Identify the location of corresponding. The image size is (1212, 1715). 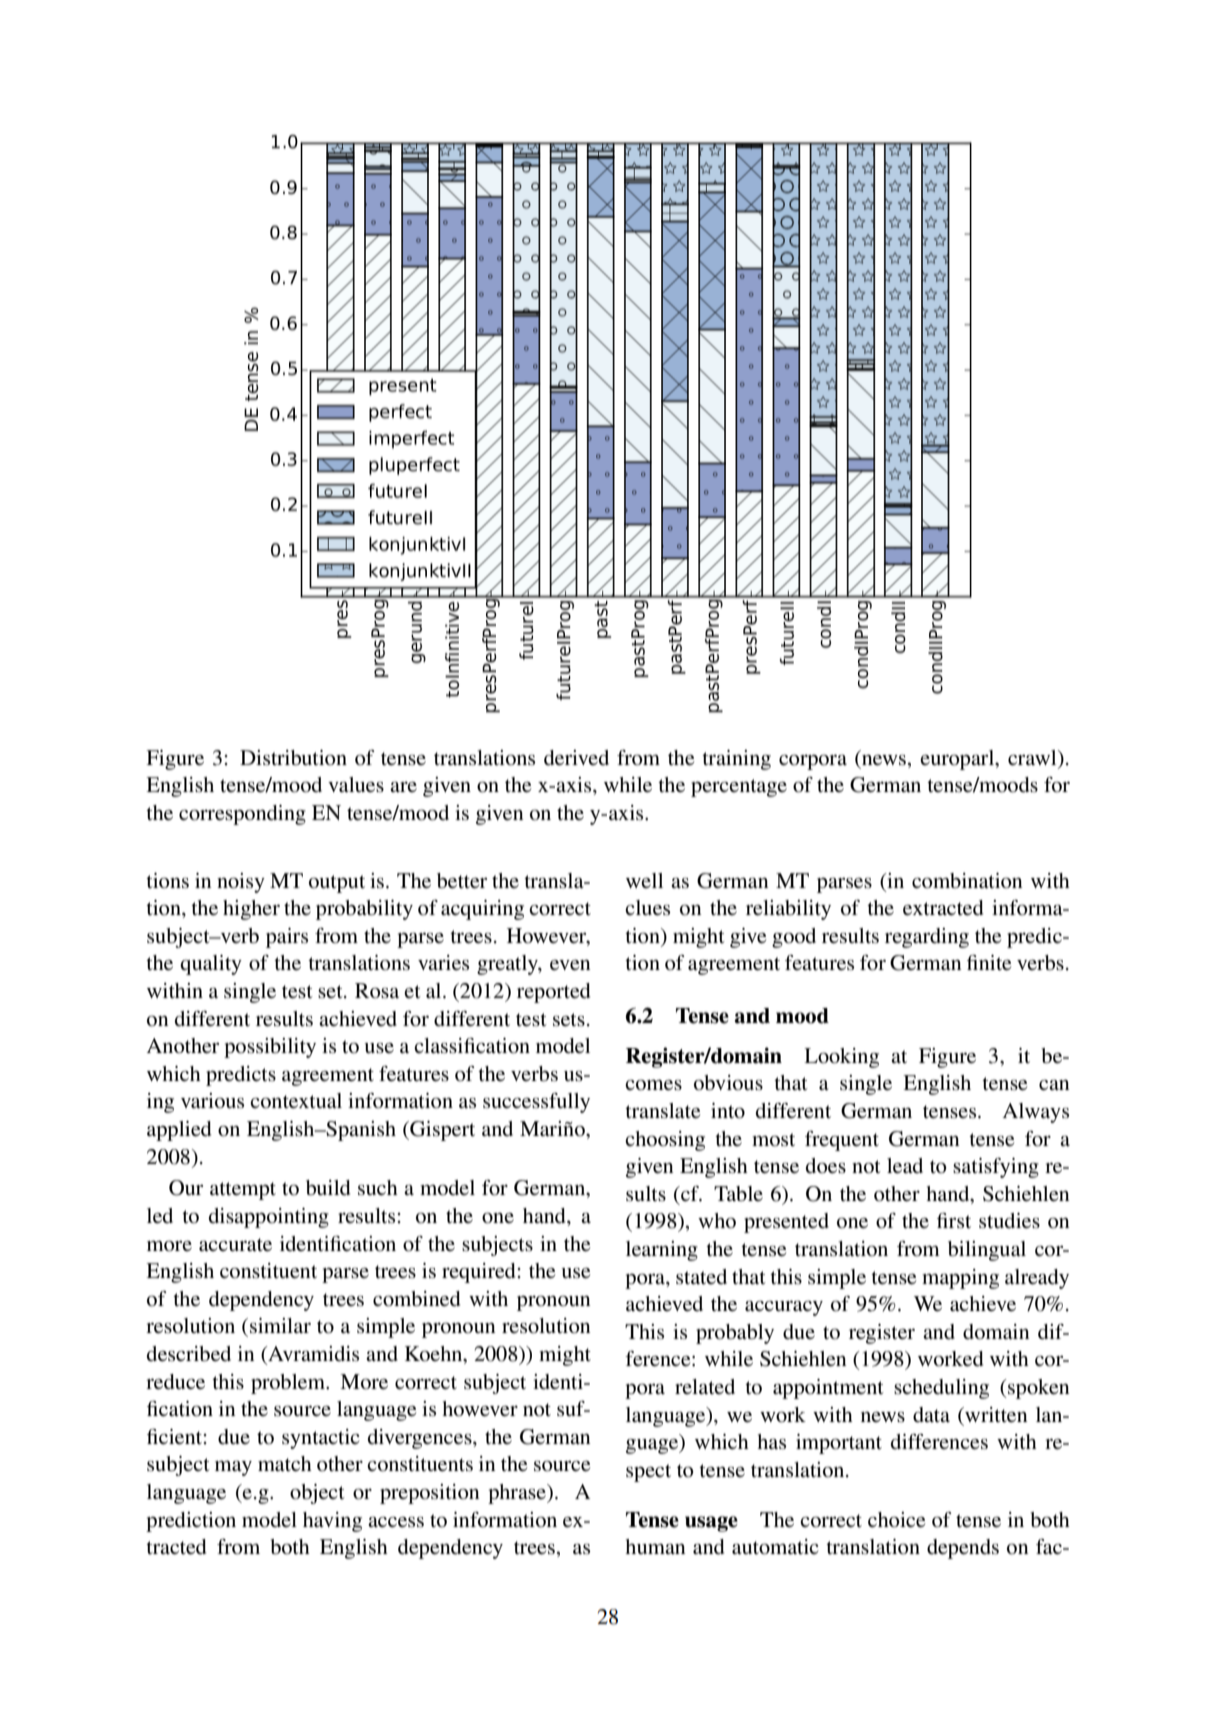
(242, 815).
